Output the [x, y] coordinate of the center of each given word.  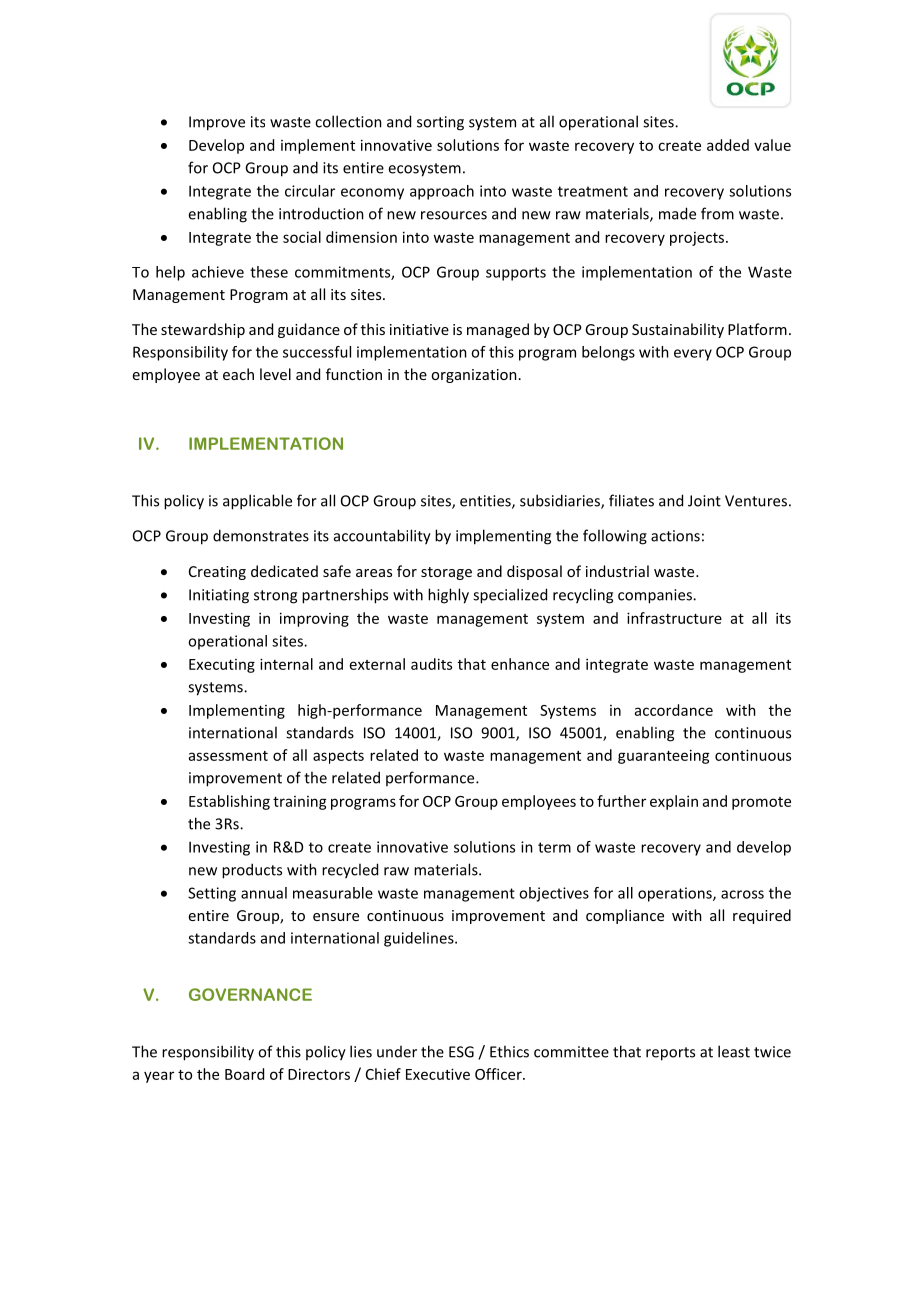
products [252, 871]
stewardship [203, 330]
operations [676, 894]
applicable [257, 502]
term [554, 847]
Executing [222, 666]
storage [446, 573]
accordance [674, 710]
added [728, 145]
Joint [704, 501]
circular [310, 191]
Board [244, 1074]
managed [498, 330]
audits [431, 664]
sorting [440, 123]
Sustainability [678, 330]
